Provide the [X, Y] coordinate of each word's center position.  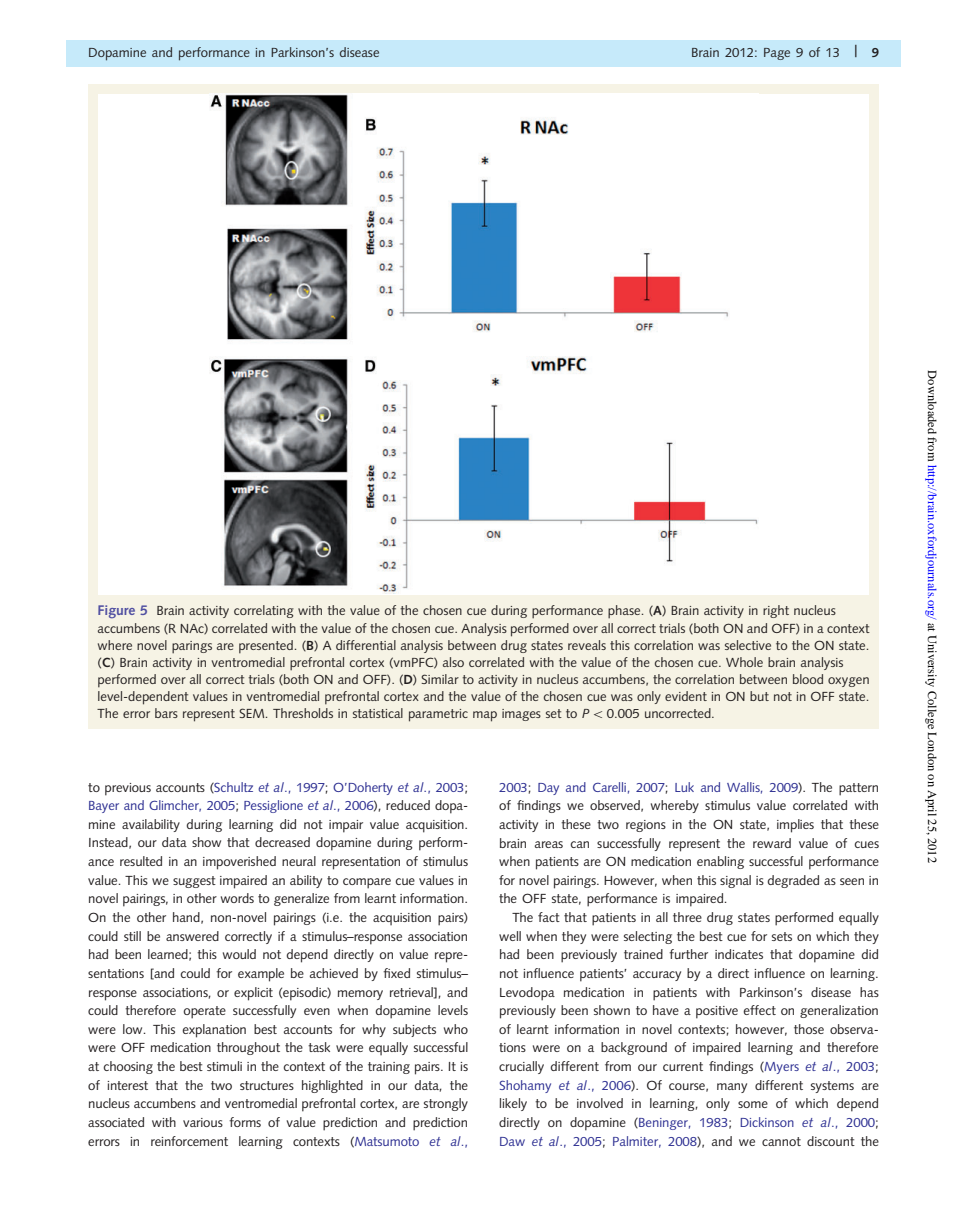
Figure [116, 611]
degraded [793, 881]
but [759, 696]
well [510, 936]
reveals [587, 645]
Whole [744, 662]
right [776, 611]
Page [777, 54]
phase [625, 611]
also [453, 662]
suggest [194, 882]
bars [166, 713]
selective [748, 645]
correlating [264, 611]
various [203, 1122]
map [485, 716]
